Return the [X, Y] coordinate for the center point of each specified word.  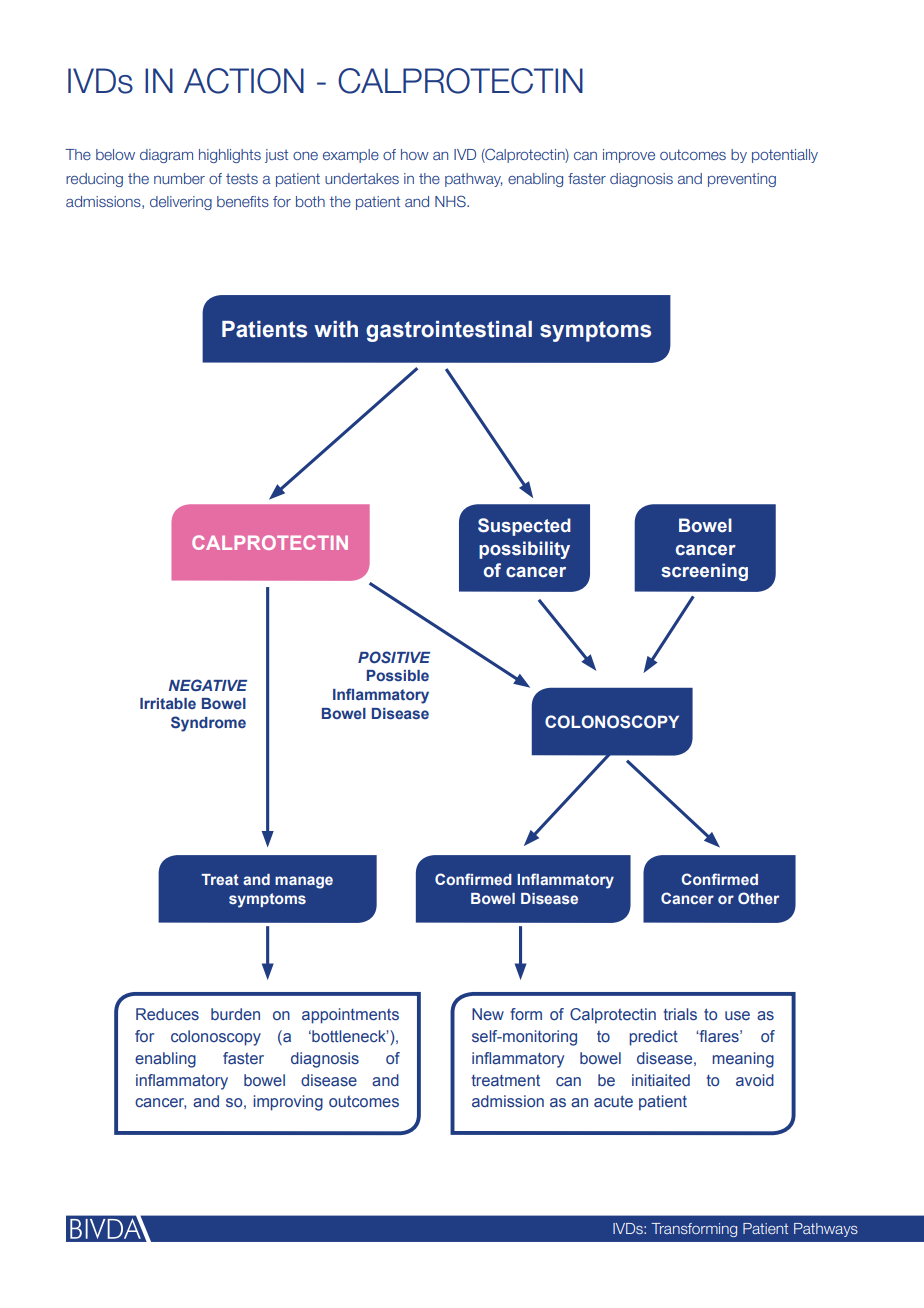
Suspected [524, 527]
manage [304, 882]
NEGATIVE [208, 685]
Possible [398, 675]
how [415, 154]
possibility [524, 550]
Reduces [167, 1014]
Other [758, 898]
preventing [742, 180]
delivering [181, 203]
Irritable [168, 703]
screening [704, 572]
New [488, 1014]
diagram [166, 156]
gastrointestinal [449, 331]
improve [629, 156]
